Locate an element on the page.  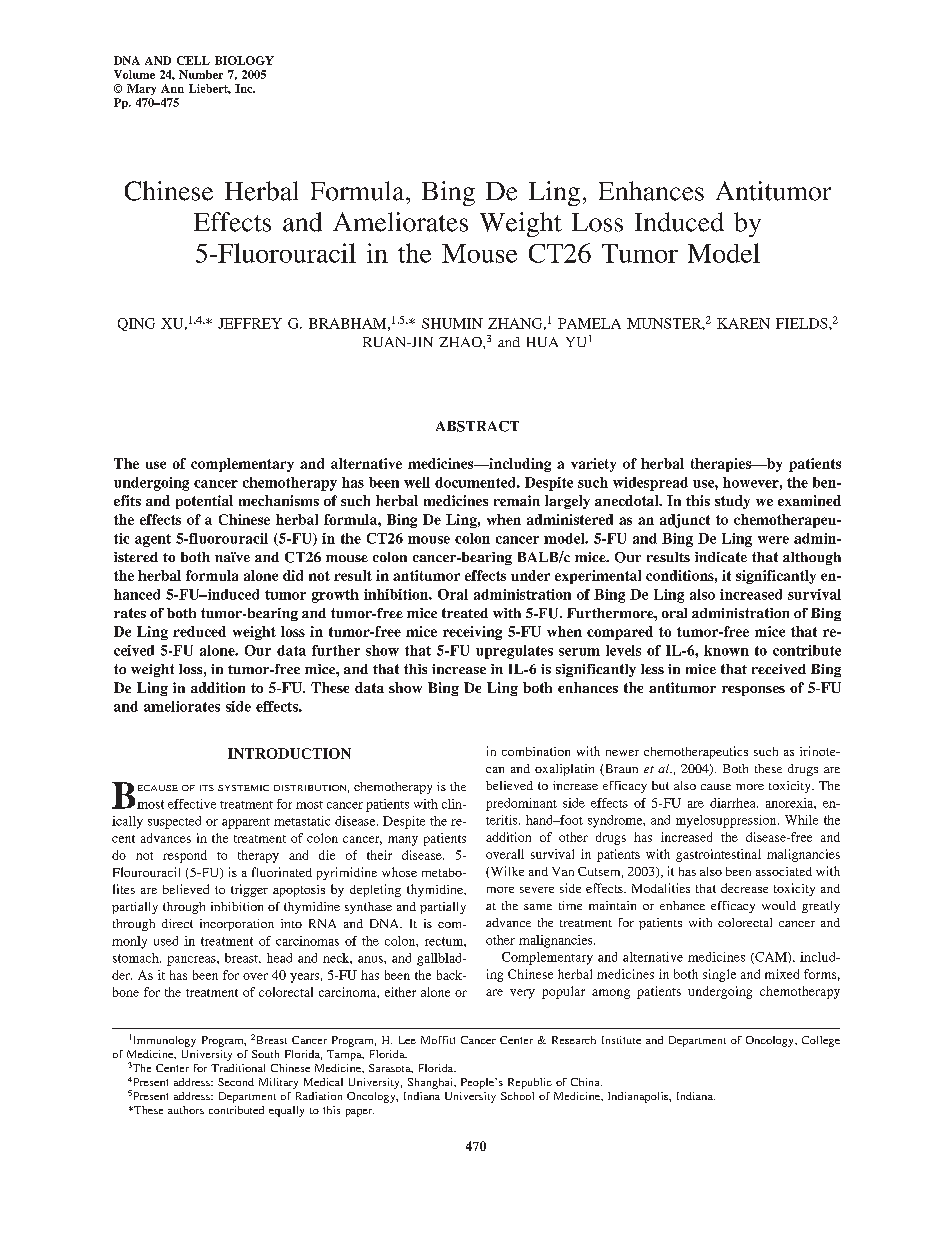
treated is located at coordinates (465, 613).
